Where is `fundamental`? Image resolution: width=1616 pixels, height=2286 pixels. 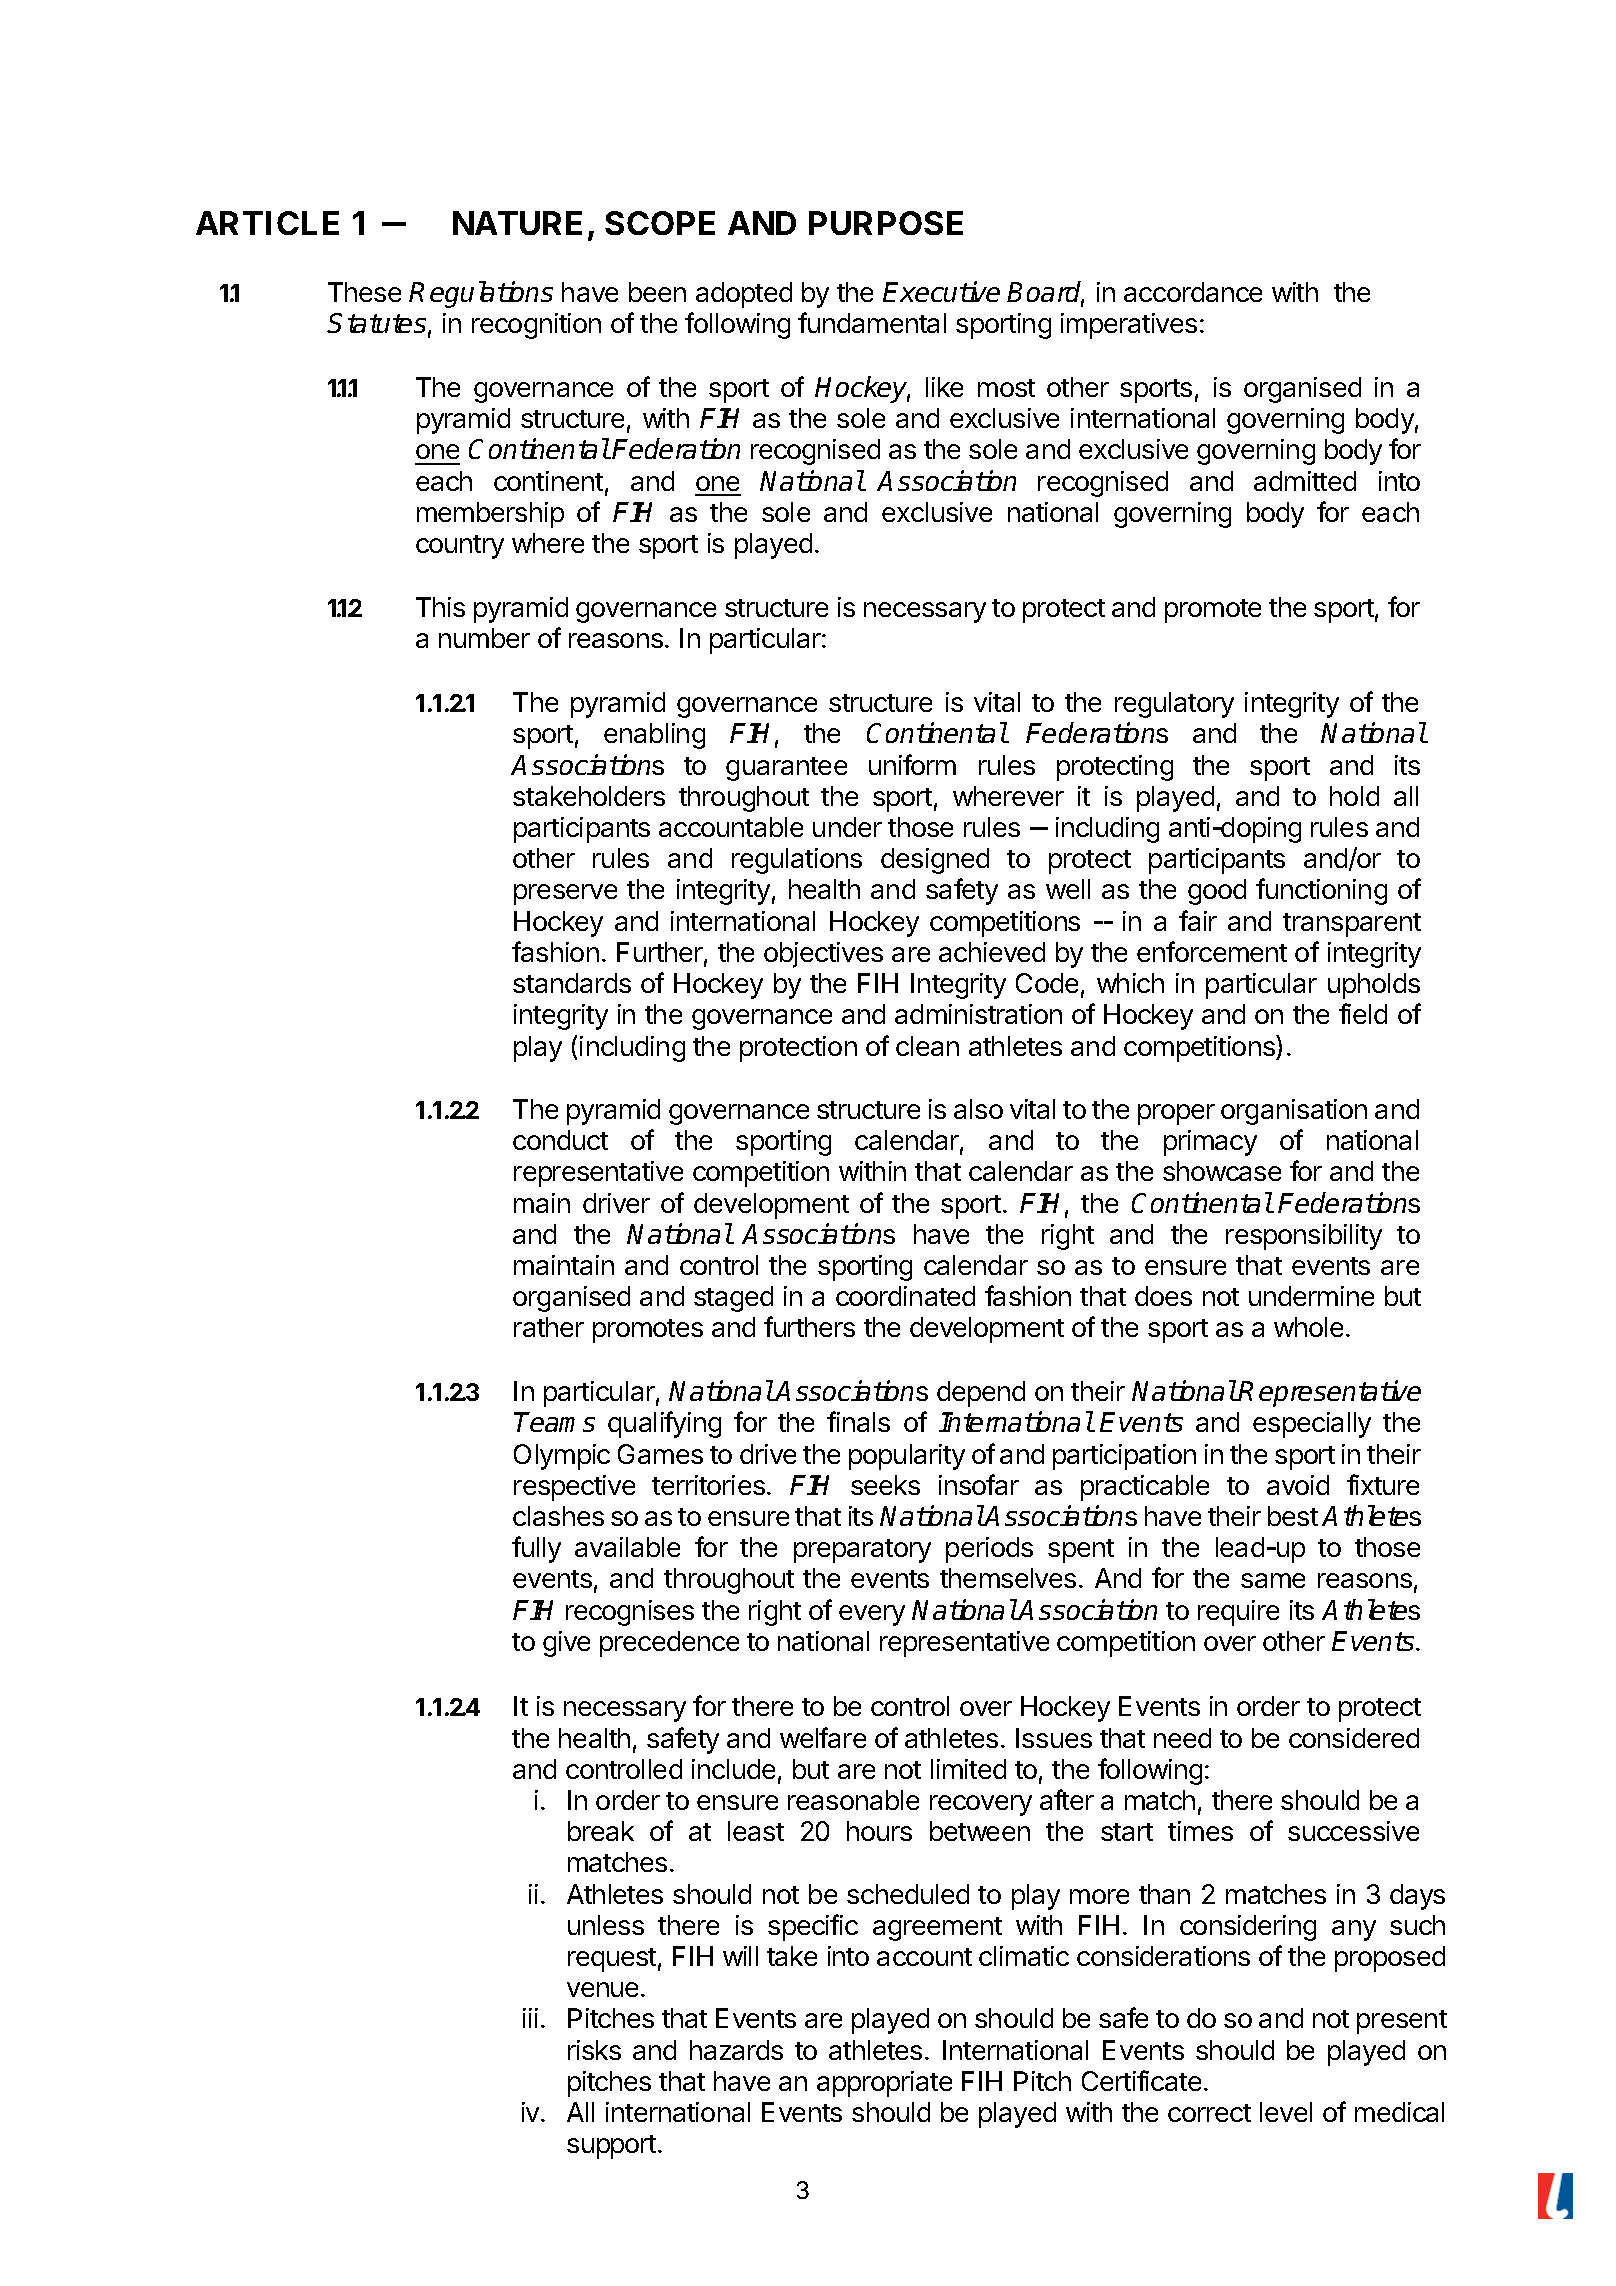 fundamental is located at coordinates (872, 322).
